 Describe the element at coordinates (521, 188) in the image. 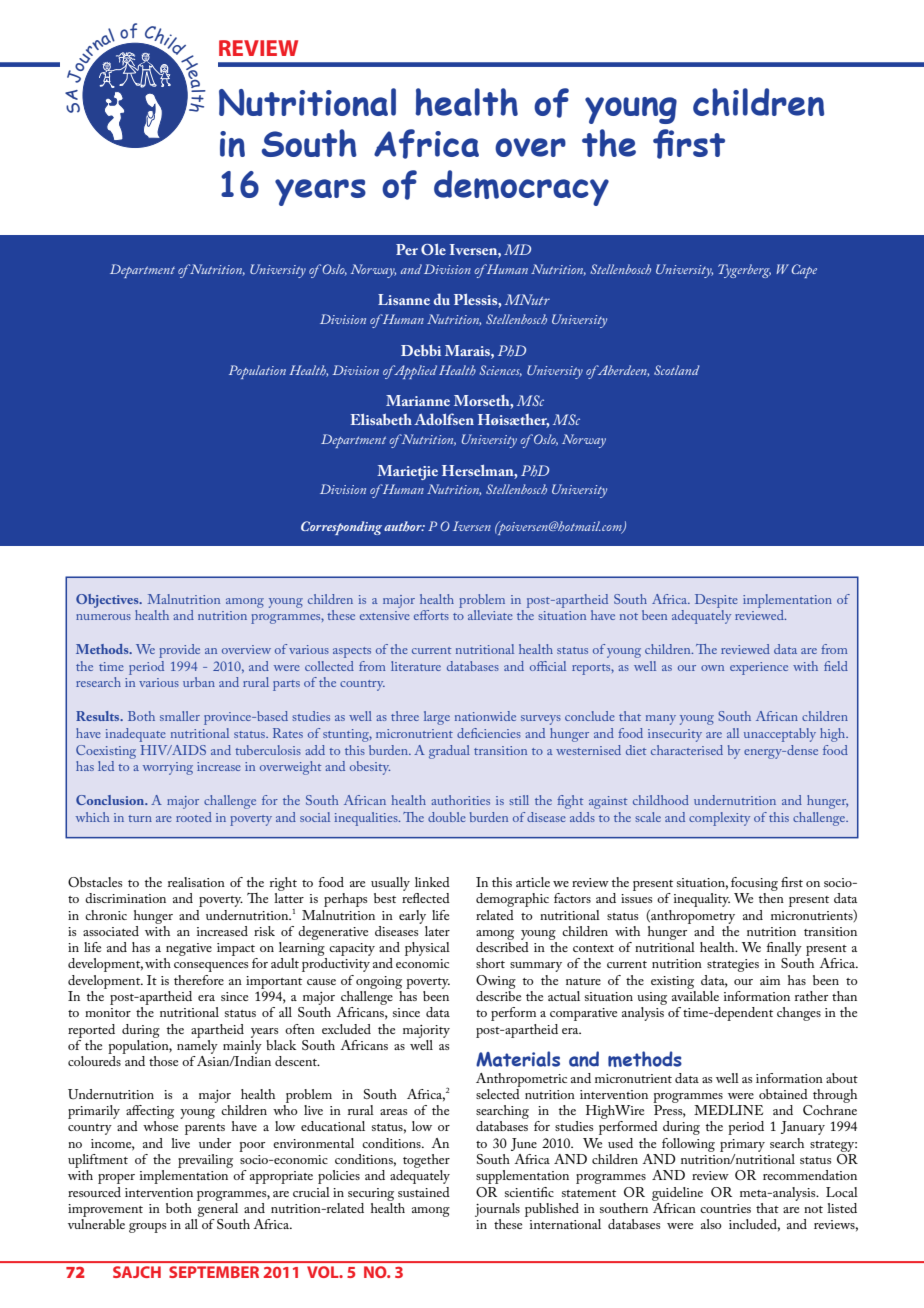

I see `democracy` at that location.
